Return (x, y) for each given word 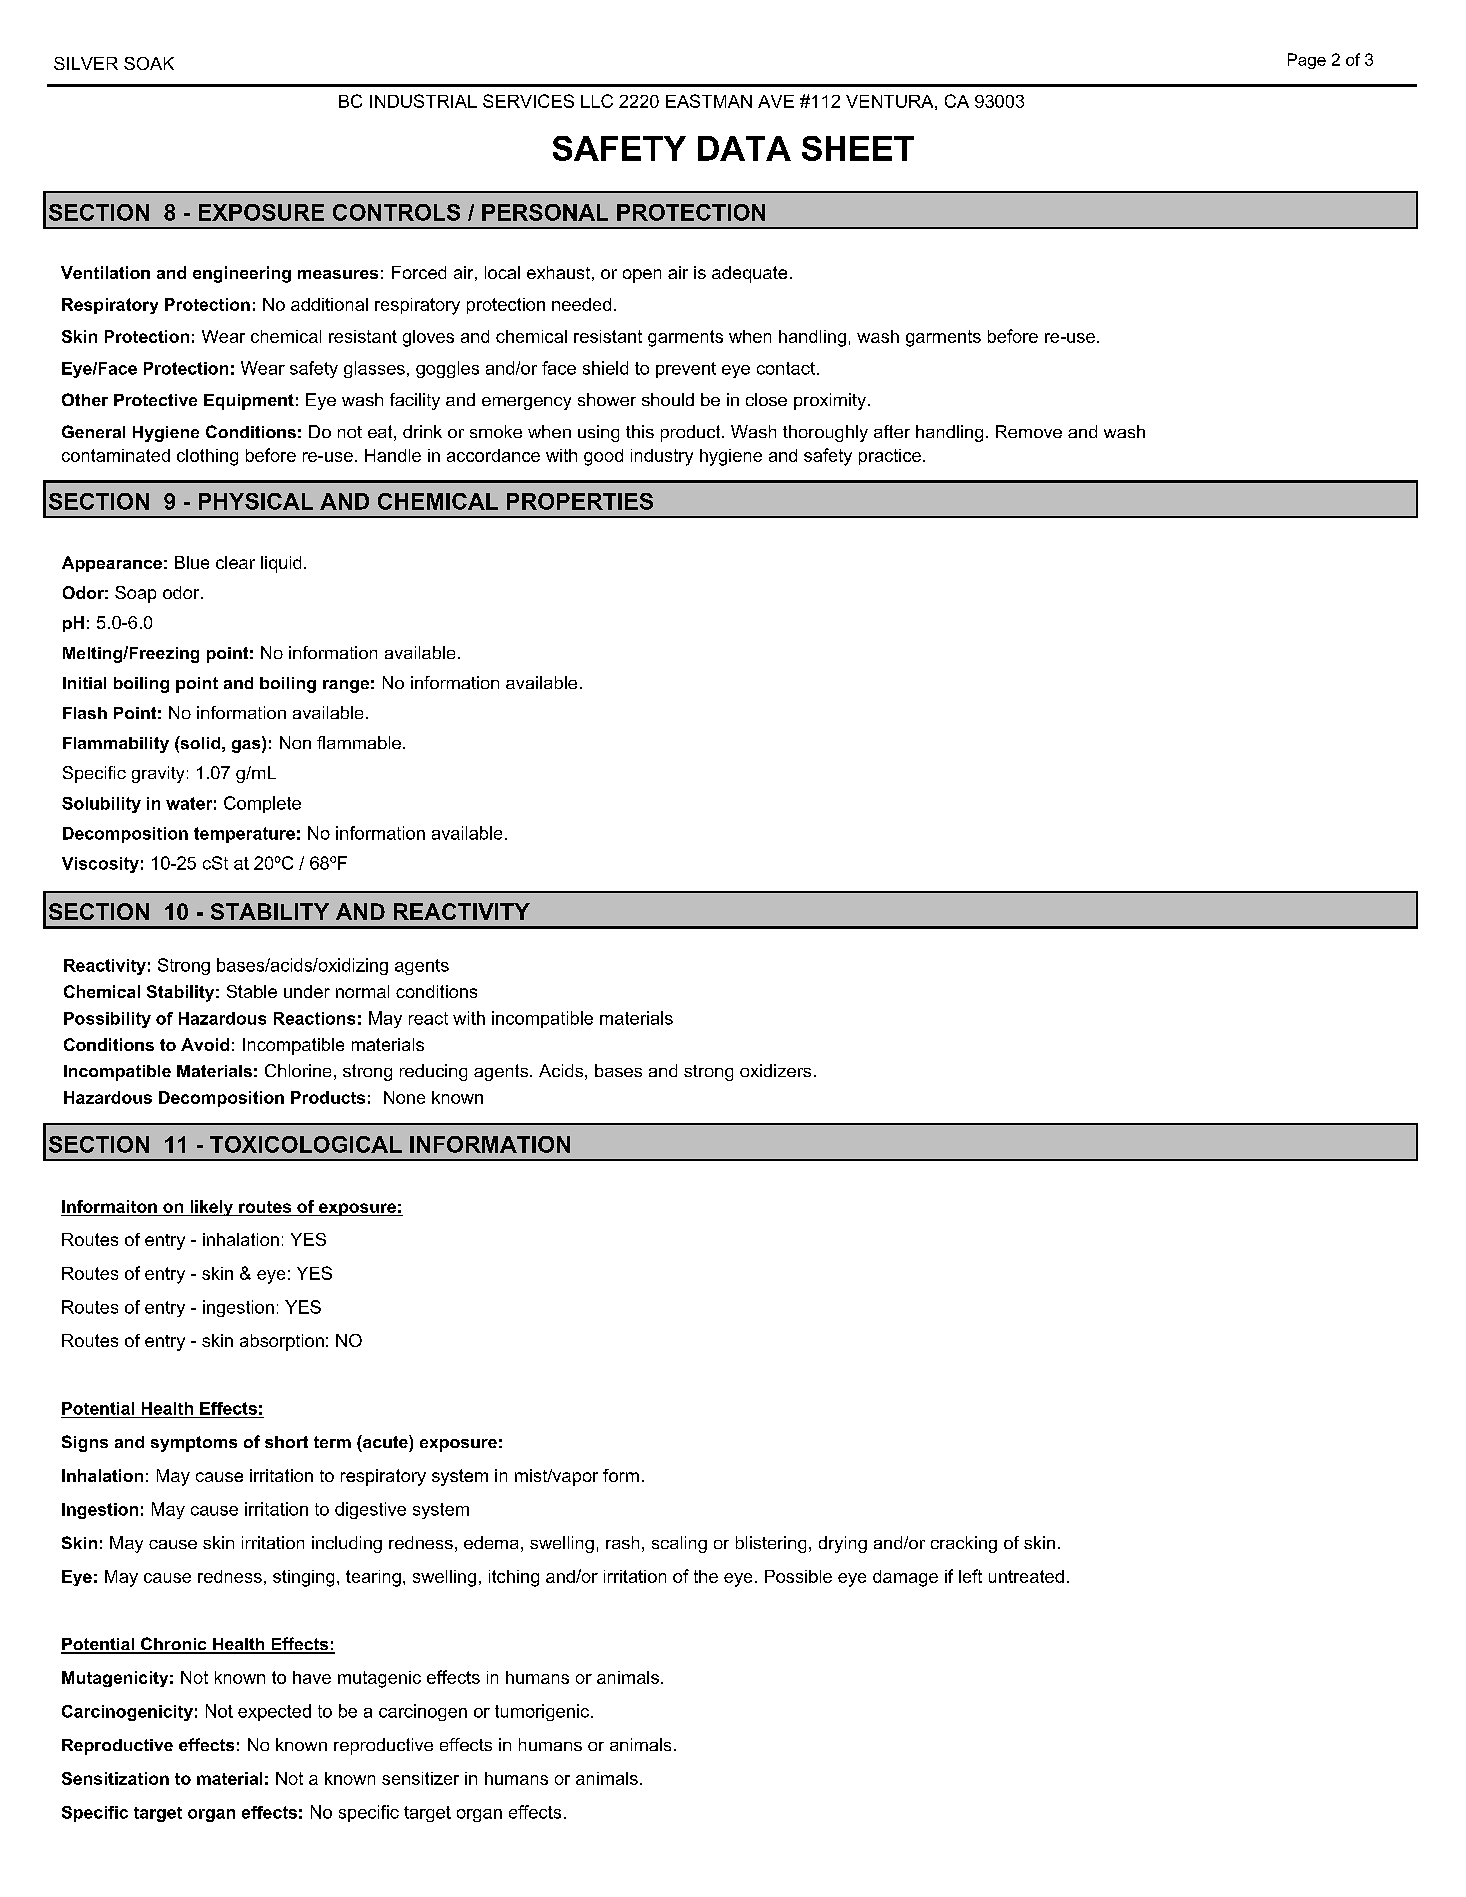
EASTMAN (709, 101)
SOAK (149, 63)
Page (1307, 61)
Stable (252, 991)
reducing (433, 1072)
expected (274, 1712)
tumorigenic (543, 1712)
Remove (1029, 431)
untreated (1026, 1576)
